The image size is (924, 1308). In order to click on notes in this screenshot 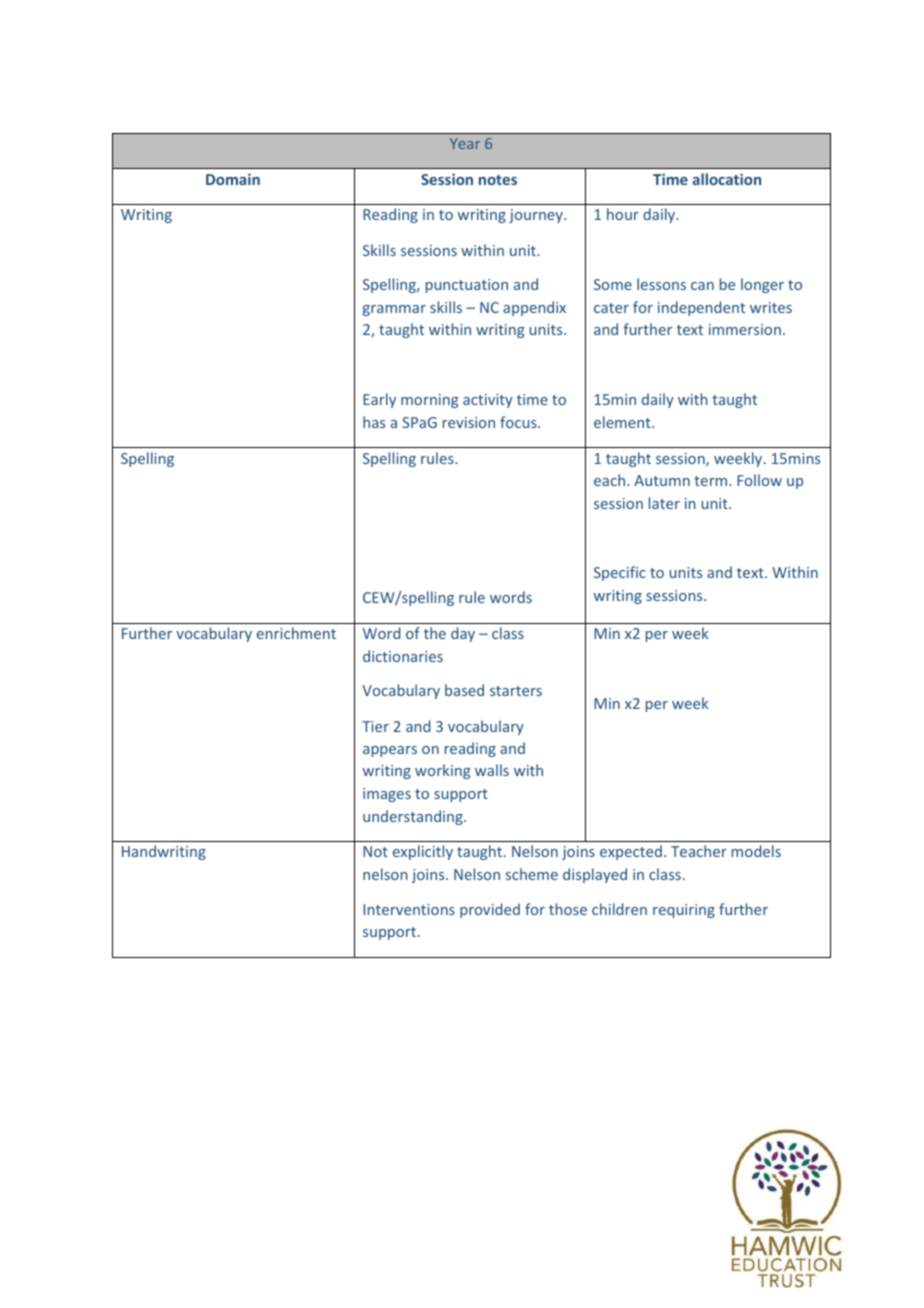, I will do `click(498, 180)`.
